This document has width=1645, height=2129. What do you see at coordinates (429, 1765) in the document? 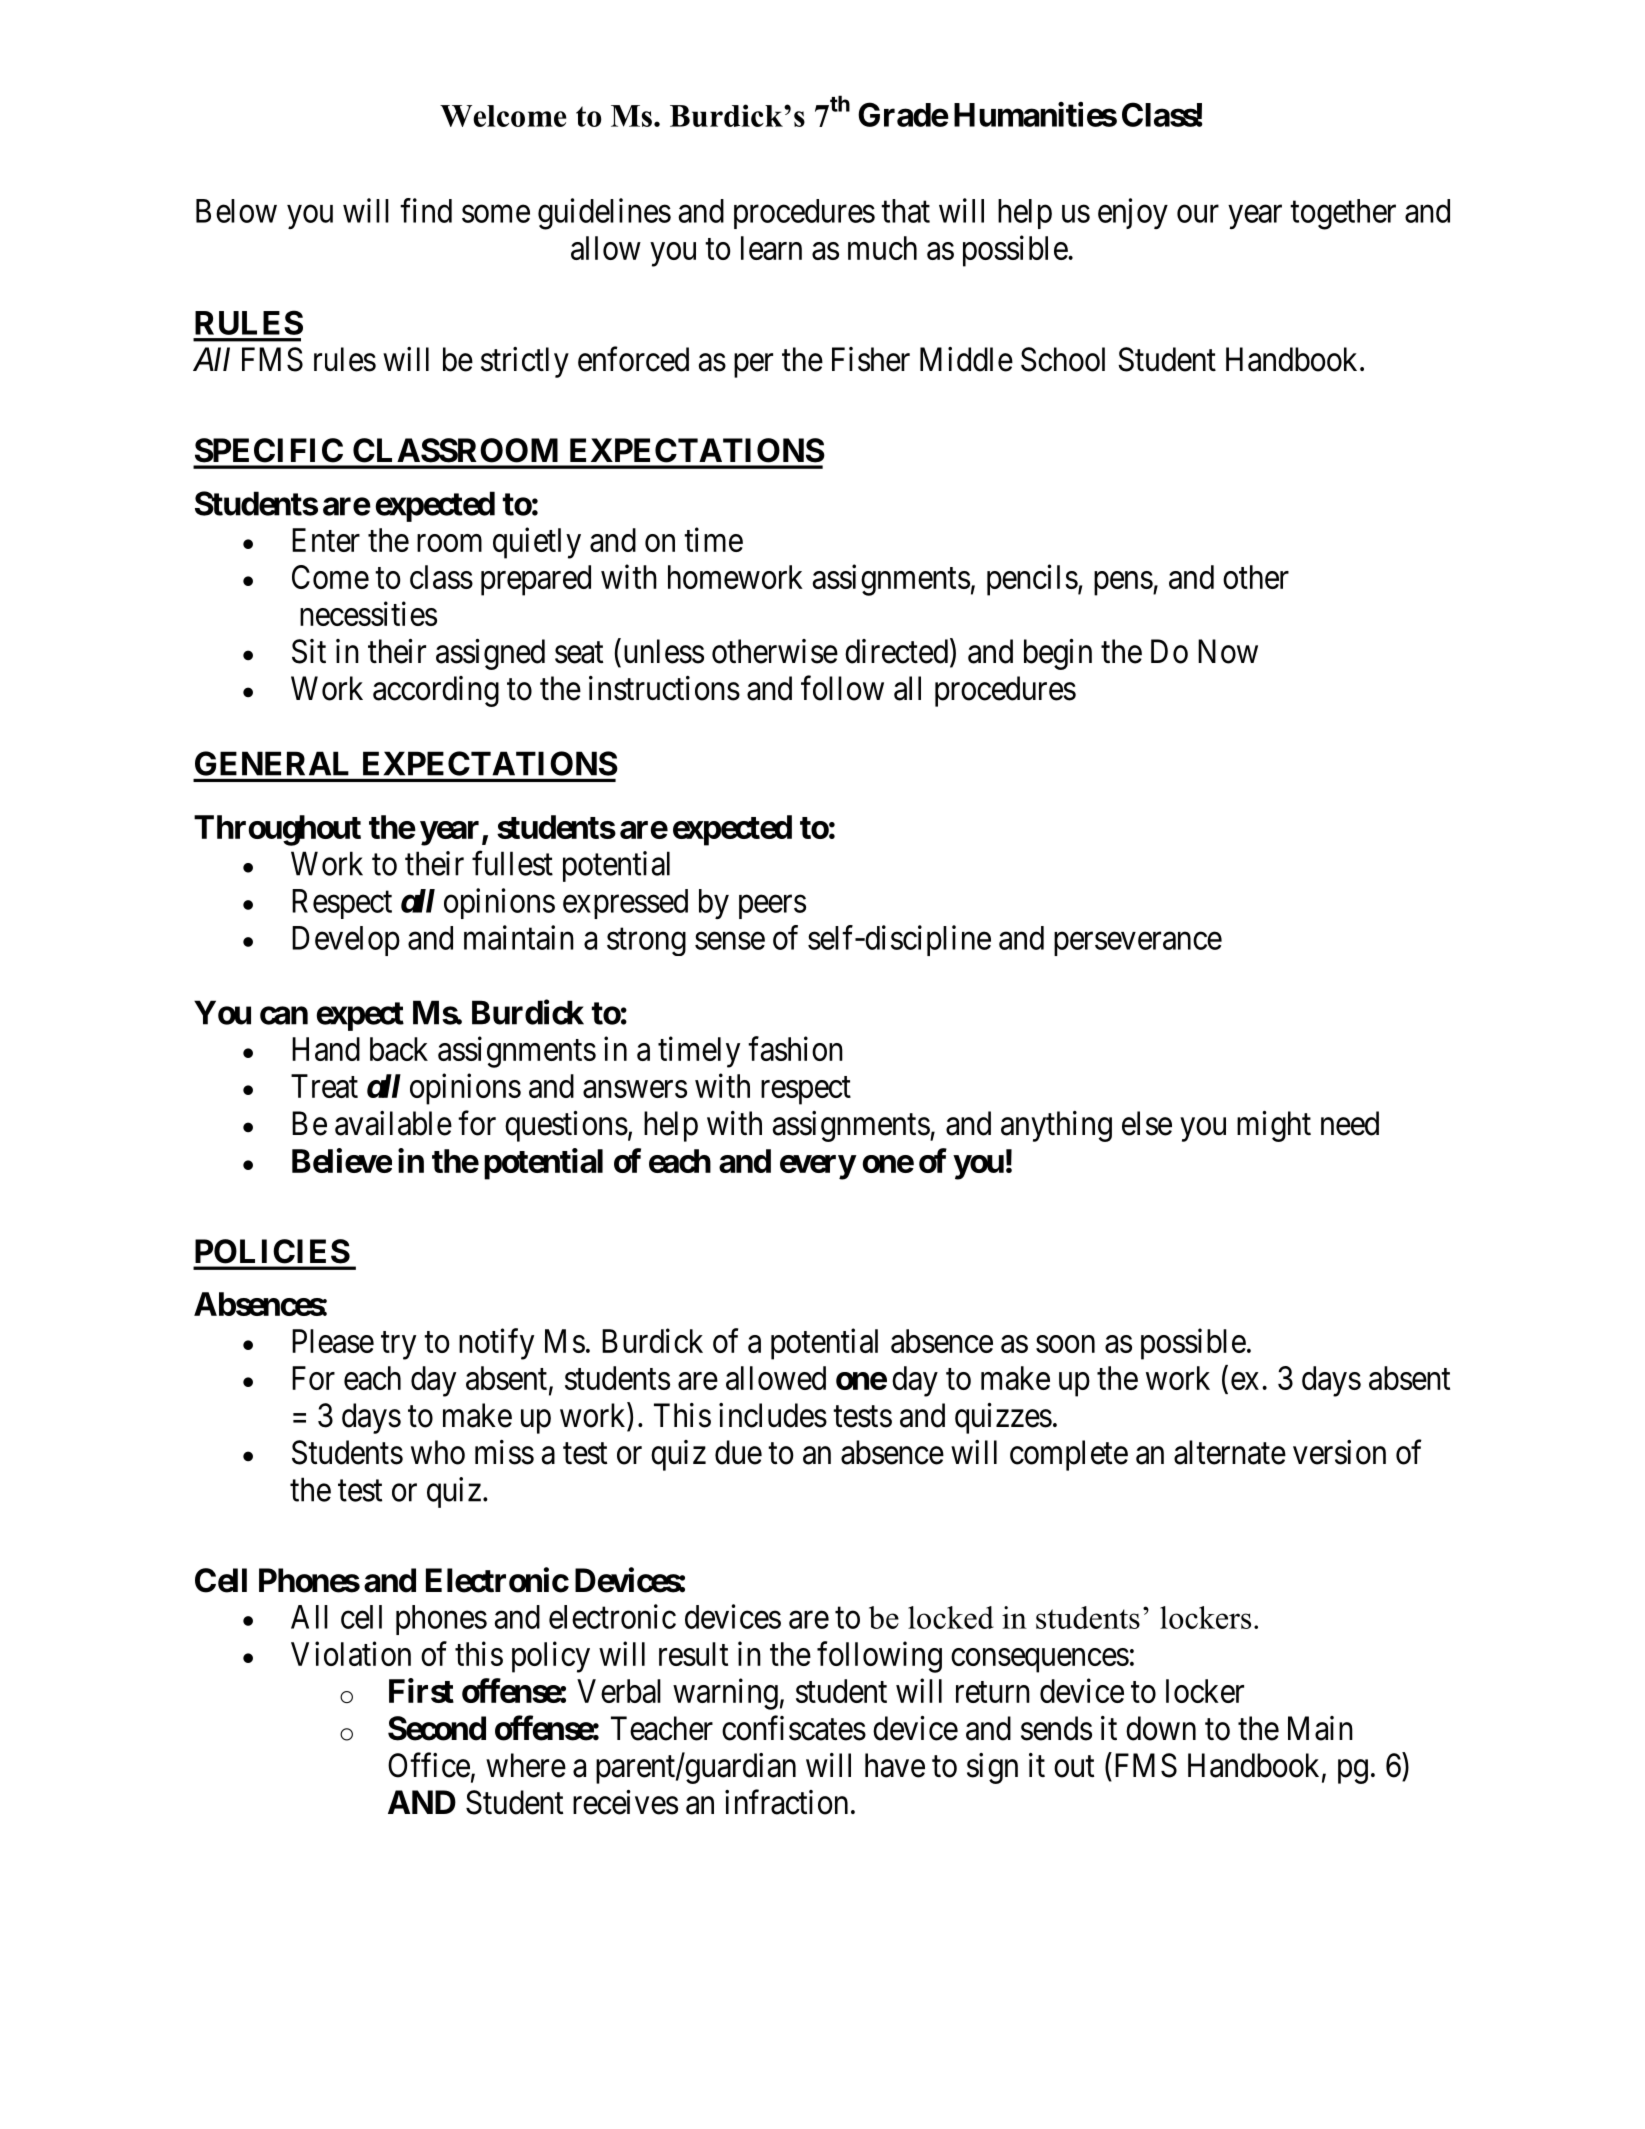
I see `Office` at bounding box center [429, 1765].
